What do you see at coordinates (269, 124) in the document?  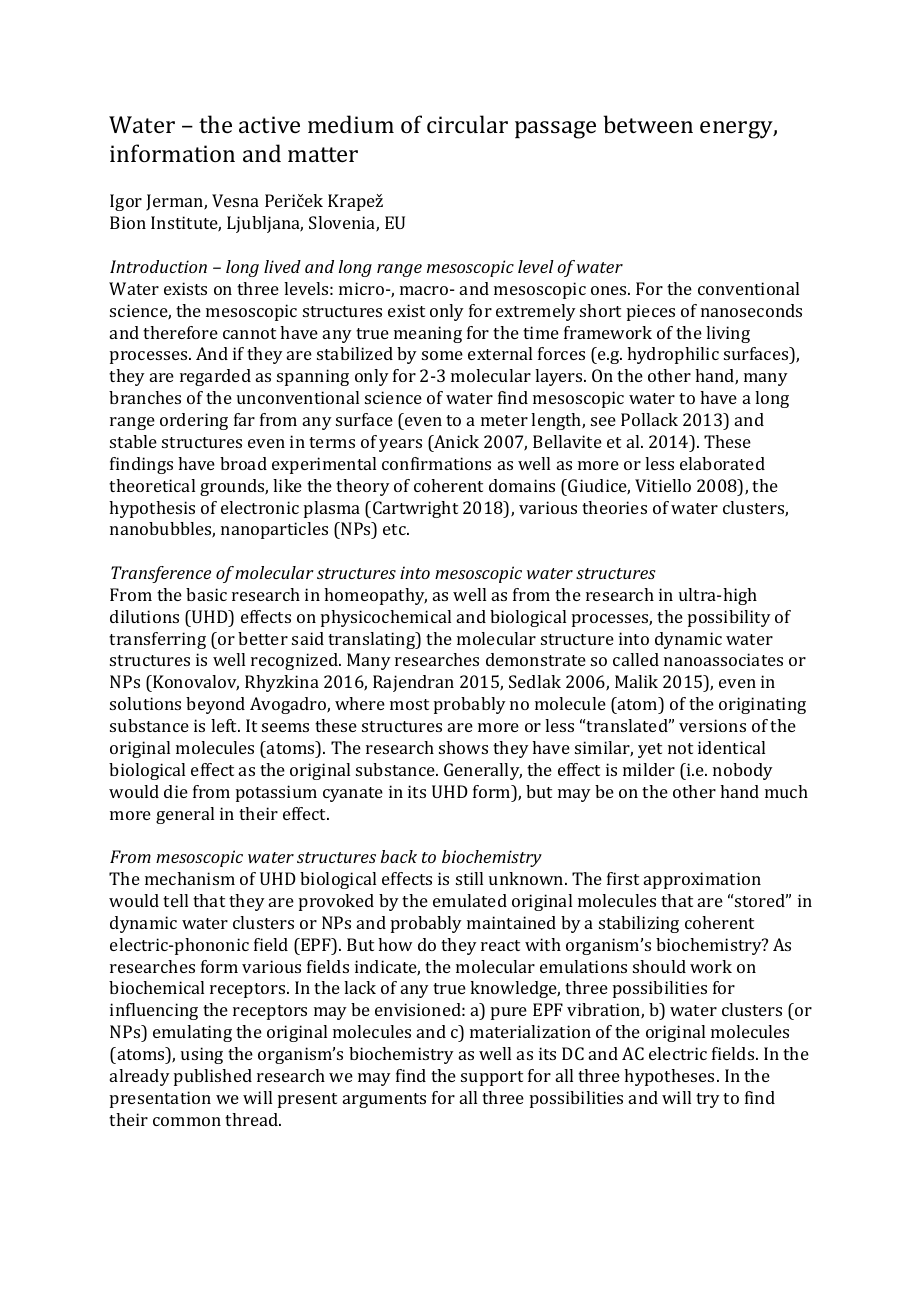 I see `active` at bounding box center [269, 124].
